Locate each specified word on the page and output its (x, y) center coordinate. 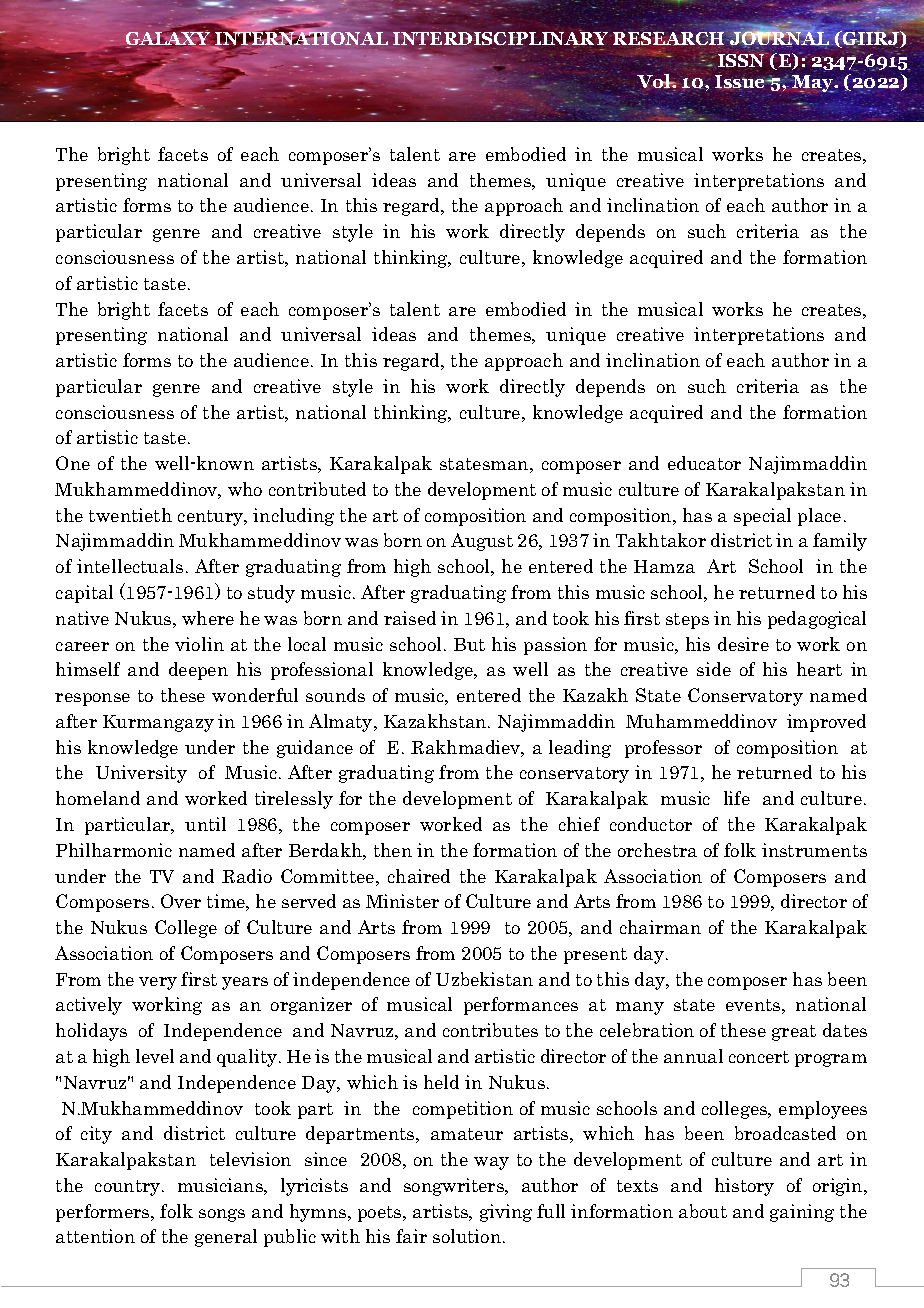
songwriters (455, 1187)
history (744, 1187)
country (129, 1188)
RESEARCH (670, 40)
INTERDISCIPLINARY (499, 39)
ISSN (742, 59)
